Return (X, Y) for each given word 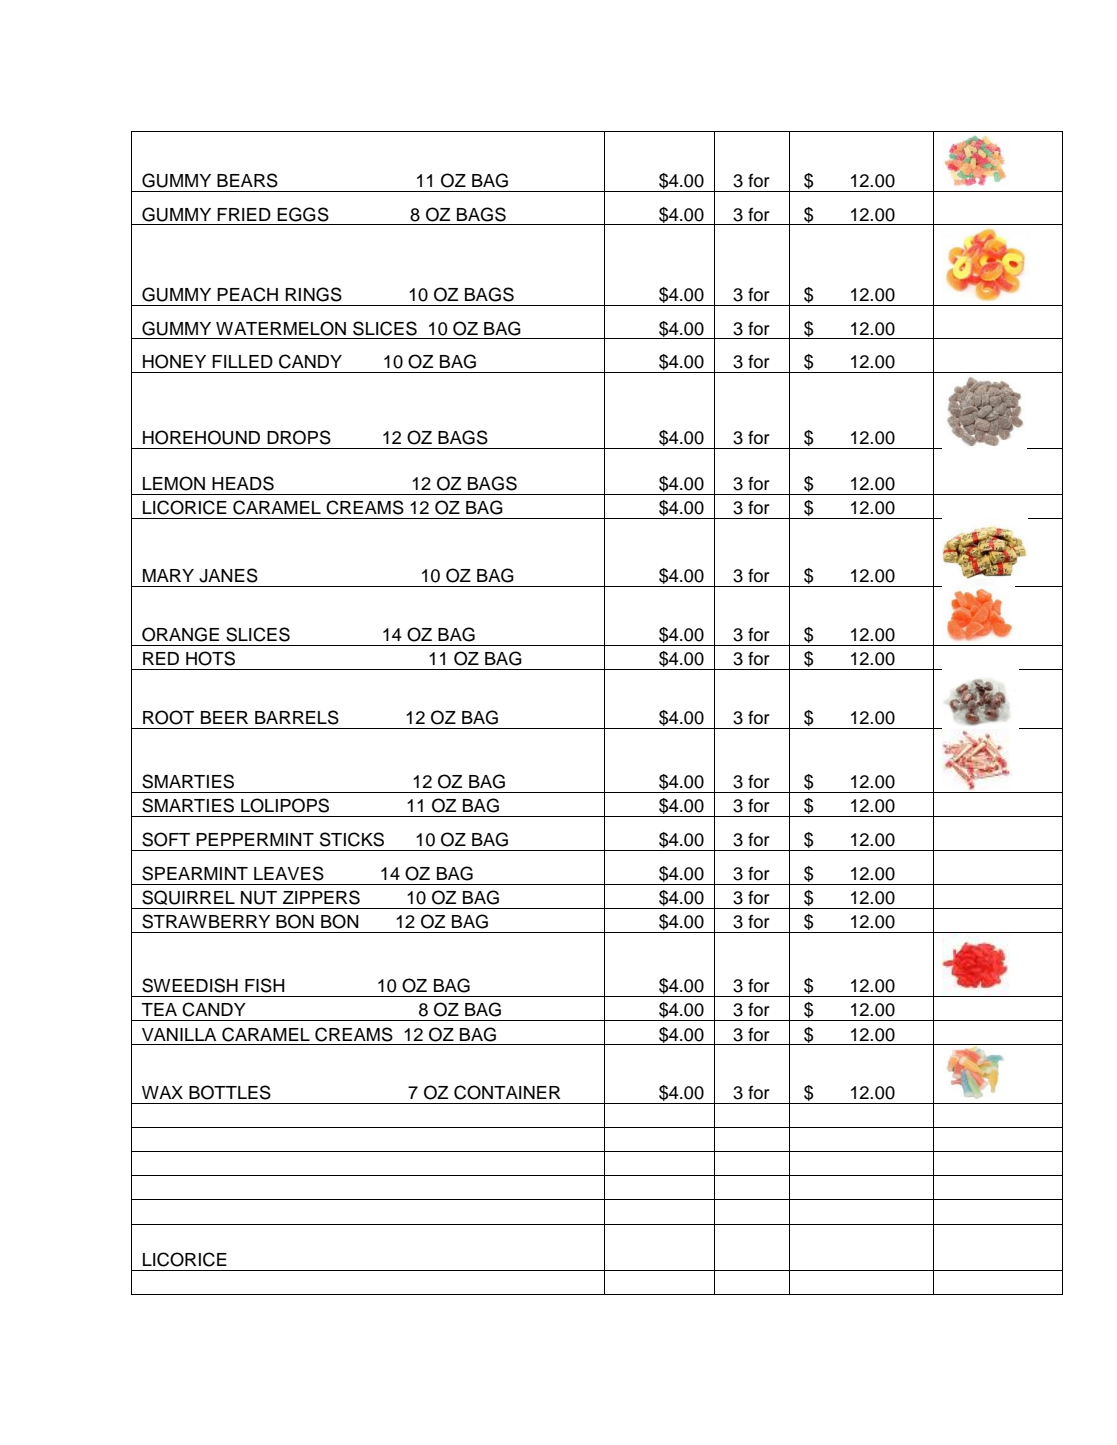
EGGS (303, 214)
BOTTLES (230, 1092)
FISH (265, 985)
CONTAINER (507, 1092)
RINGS (313, 294)
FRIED (244, 214)
